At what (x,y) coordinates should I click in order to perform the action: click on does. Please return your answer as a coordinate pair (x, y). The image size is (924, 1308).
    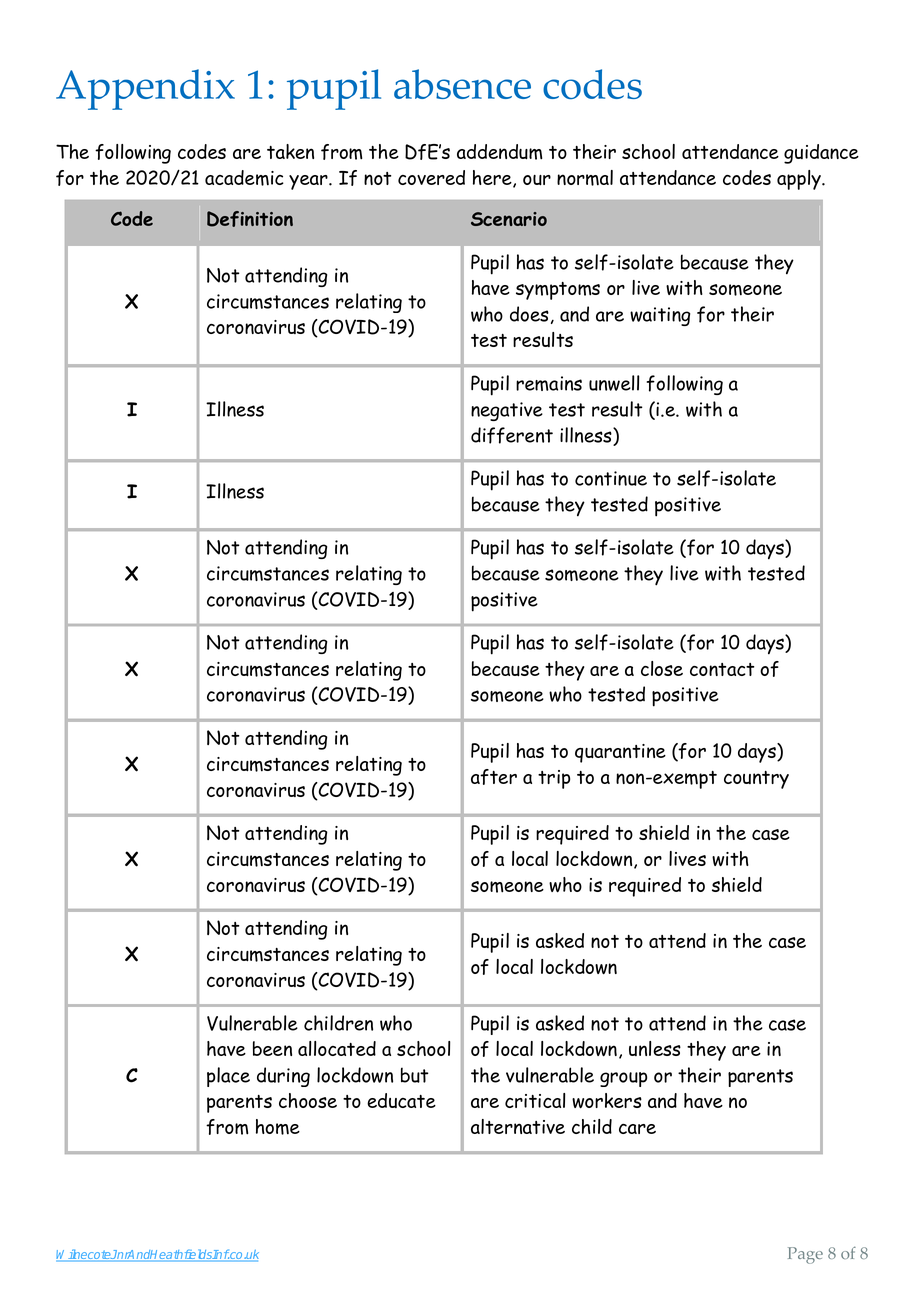
    Looking at the image, I should click on (529, 314).
